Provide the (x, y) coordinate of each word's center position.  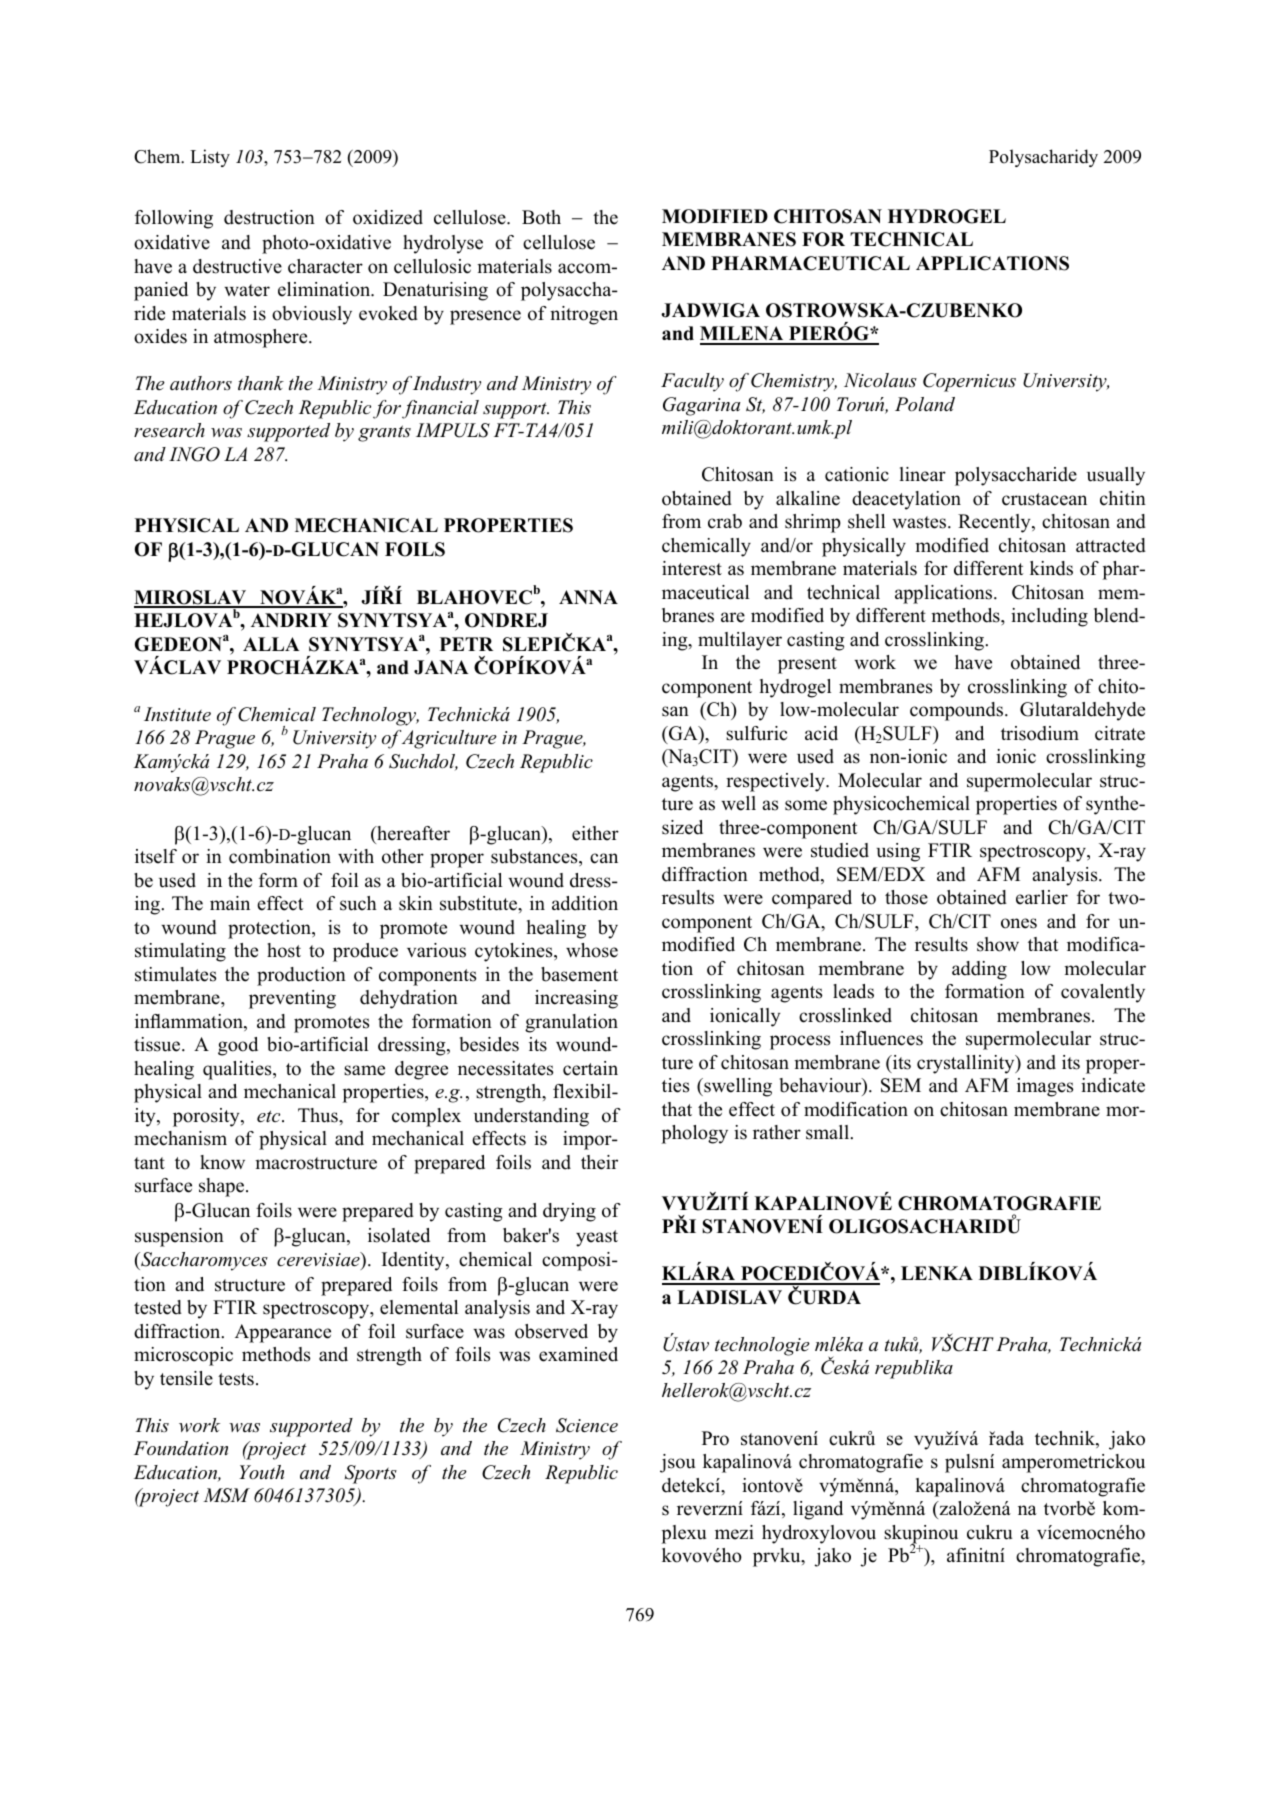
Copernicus (969, 382)
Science (587, 1425)
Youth (261, 1472)
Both (541, 217)
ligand (818, 1510)
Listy (210, 158)
